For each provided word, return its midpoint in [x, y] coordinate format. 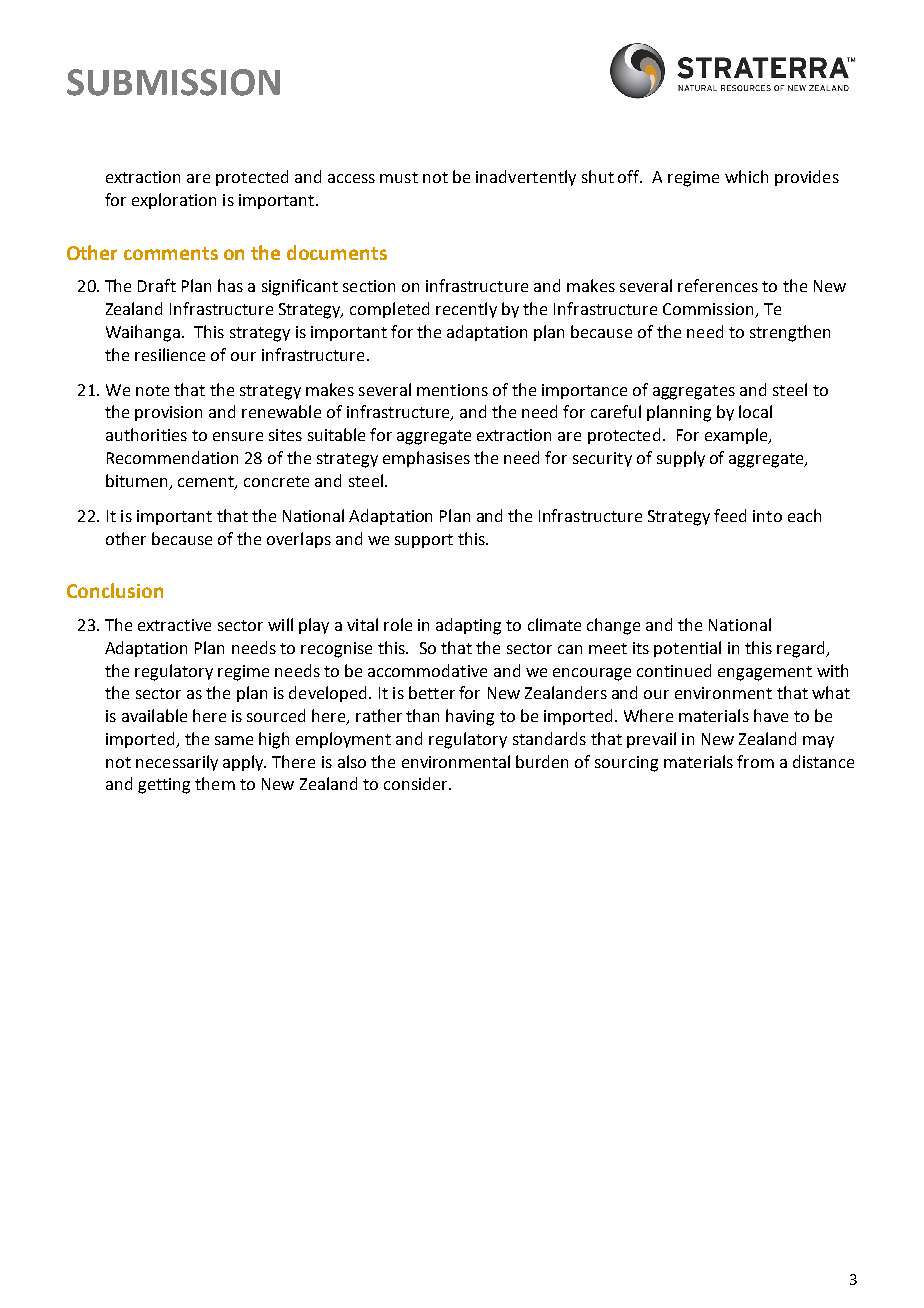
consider [417, 783]
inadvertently [526, 178]
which [746, 176]
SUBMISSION [173, 82]
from [755, 761]
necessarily [177, 763]
